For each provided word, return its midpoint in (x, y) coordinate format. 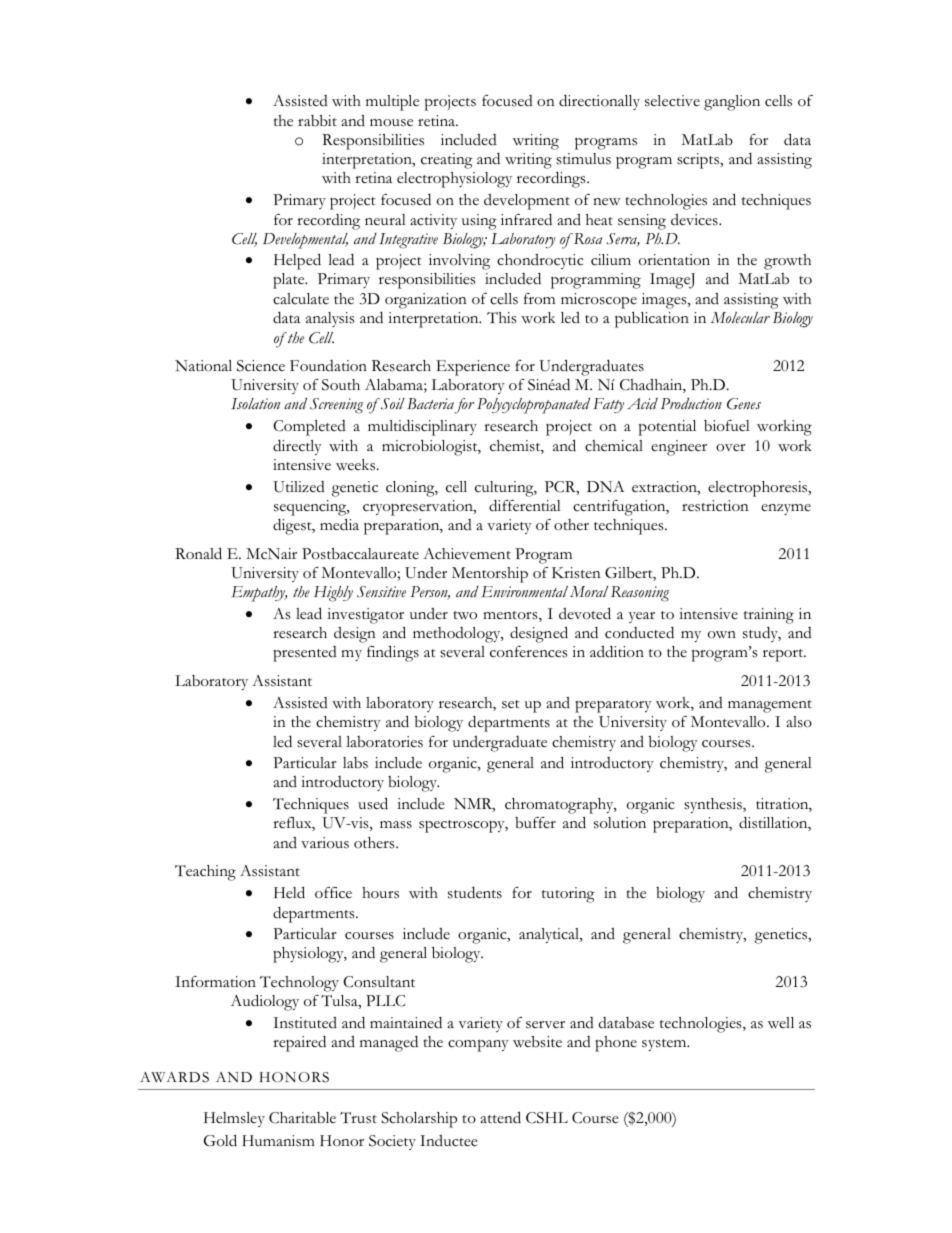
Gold (220, 1140)
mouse (391, 123)
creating (447, 161)
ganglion (732, 103)
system (665, 1045)
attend (500, 1117)
